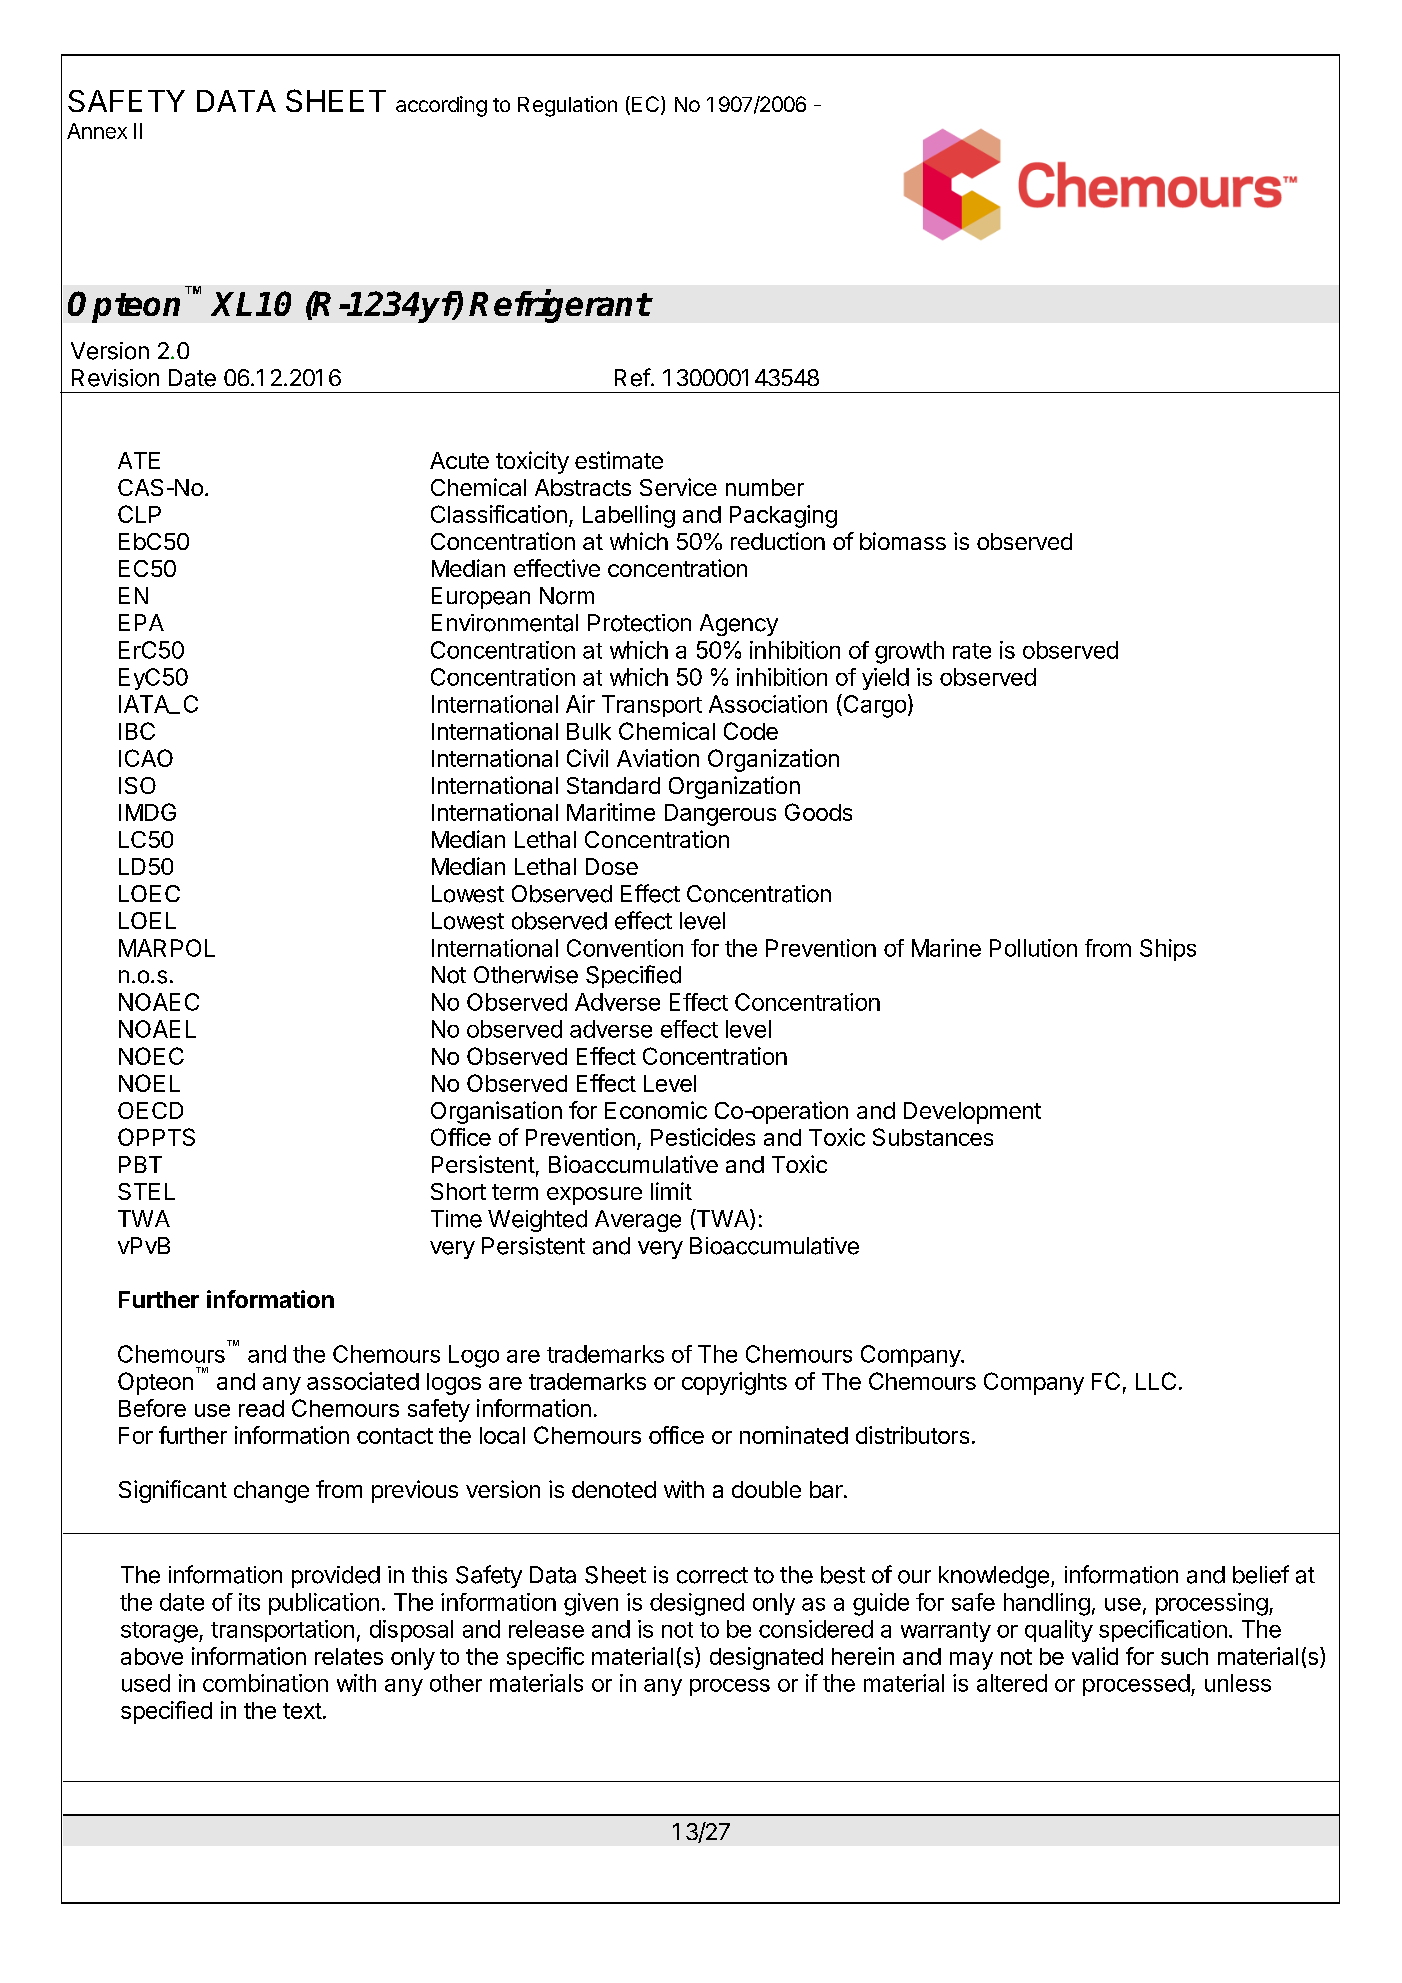 This image has width=1402, height=1983. What do you see at coordinates (972, 651) in the image?
I see `rate` at bounding box center [972, 651].
